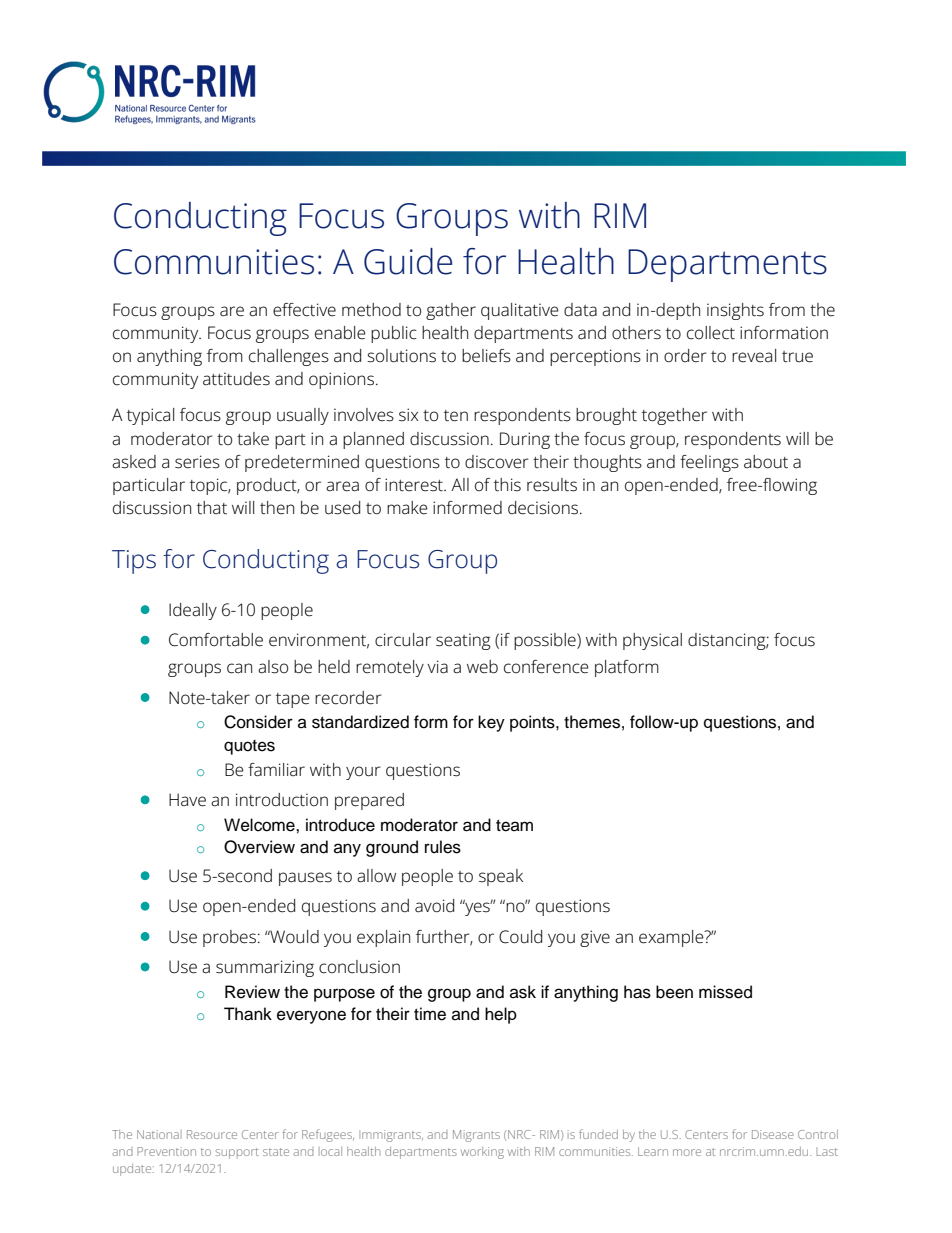 This screenshot has width=952, height=1233. What do you see at coordinates (304, 310) in the screenshot?
I see `effective` at bounding box center [304, 310].
